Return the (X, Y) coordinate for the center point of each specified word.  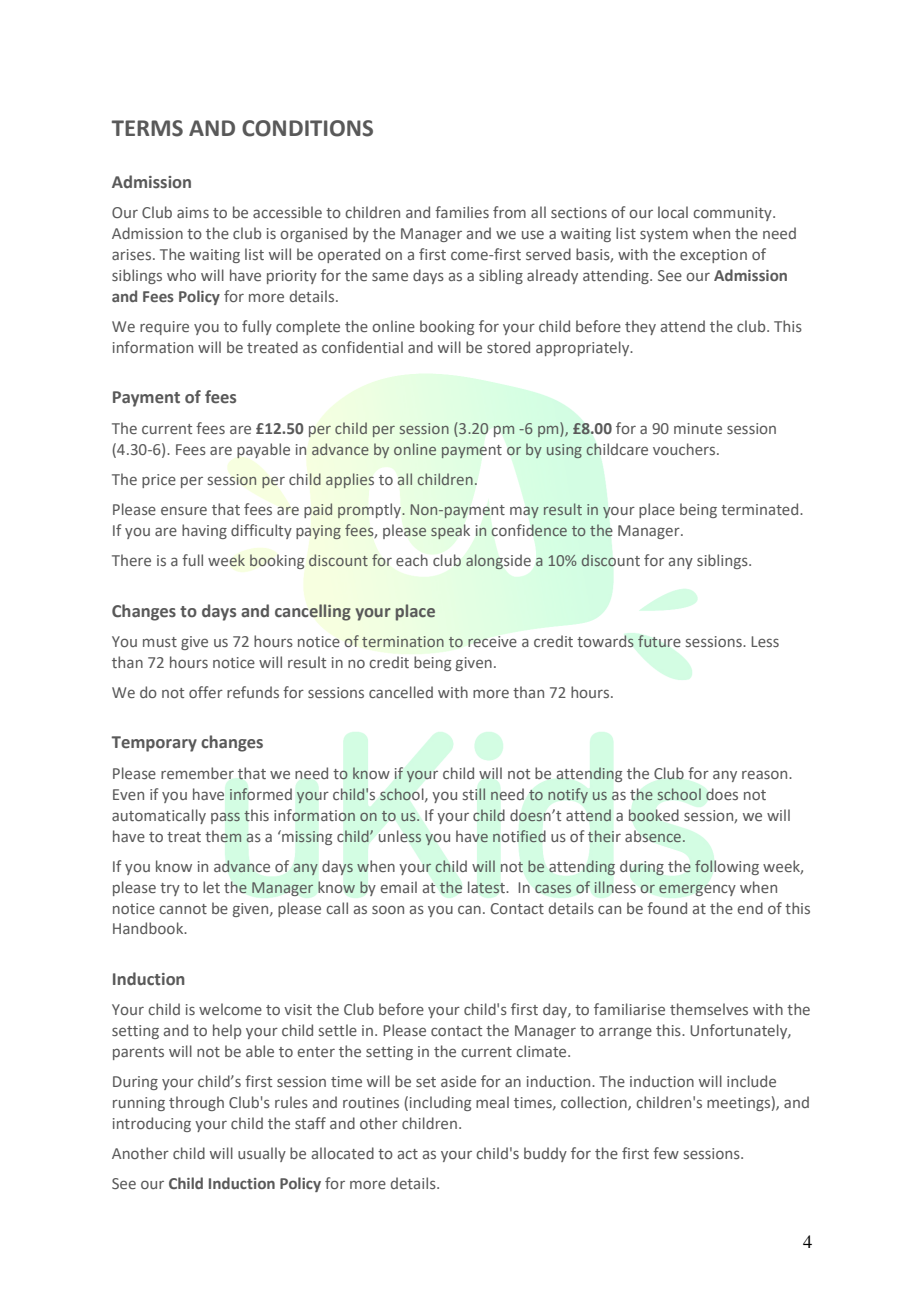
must (160, 642)
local (673, 212)
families (462, 212)
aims (193, 212)
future (659, 641)
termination (403, 641)
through (196, 1103)
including (440, 1103)
